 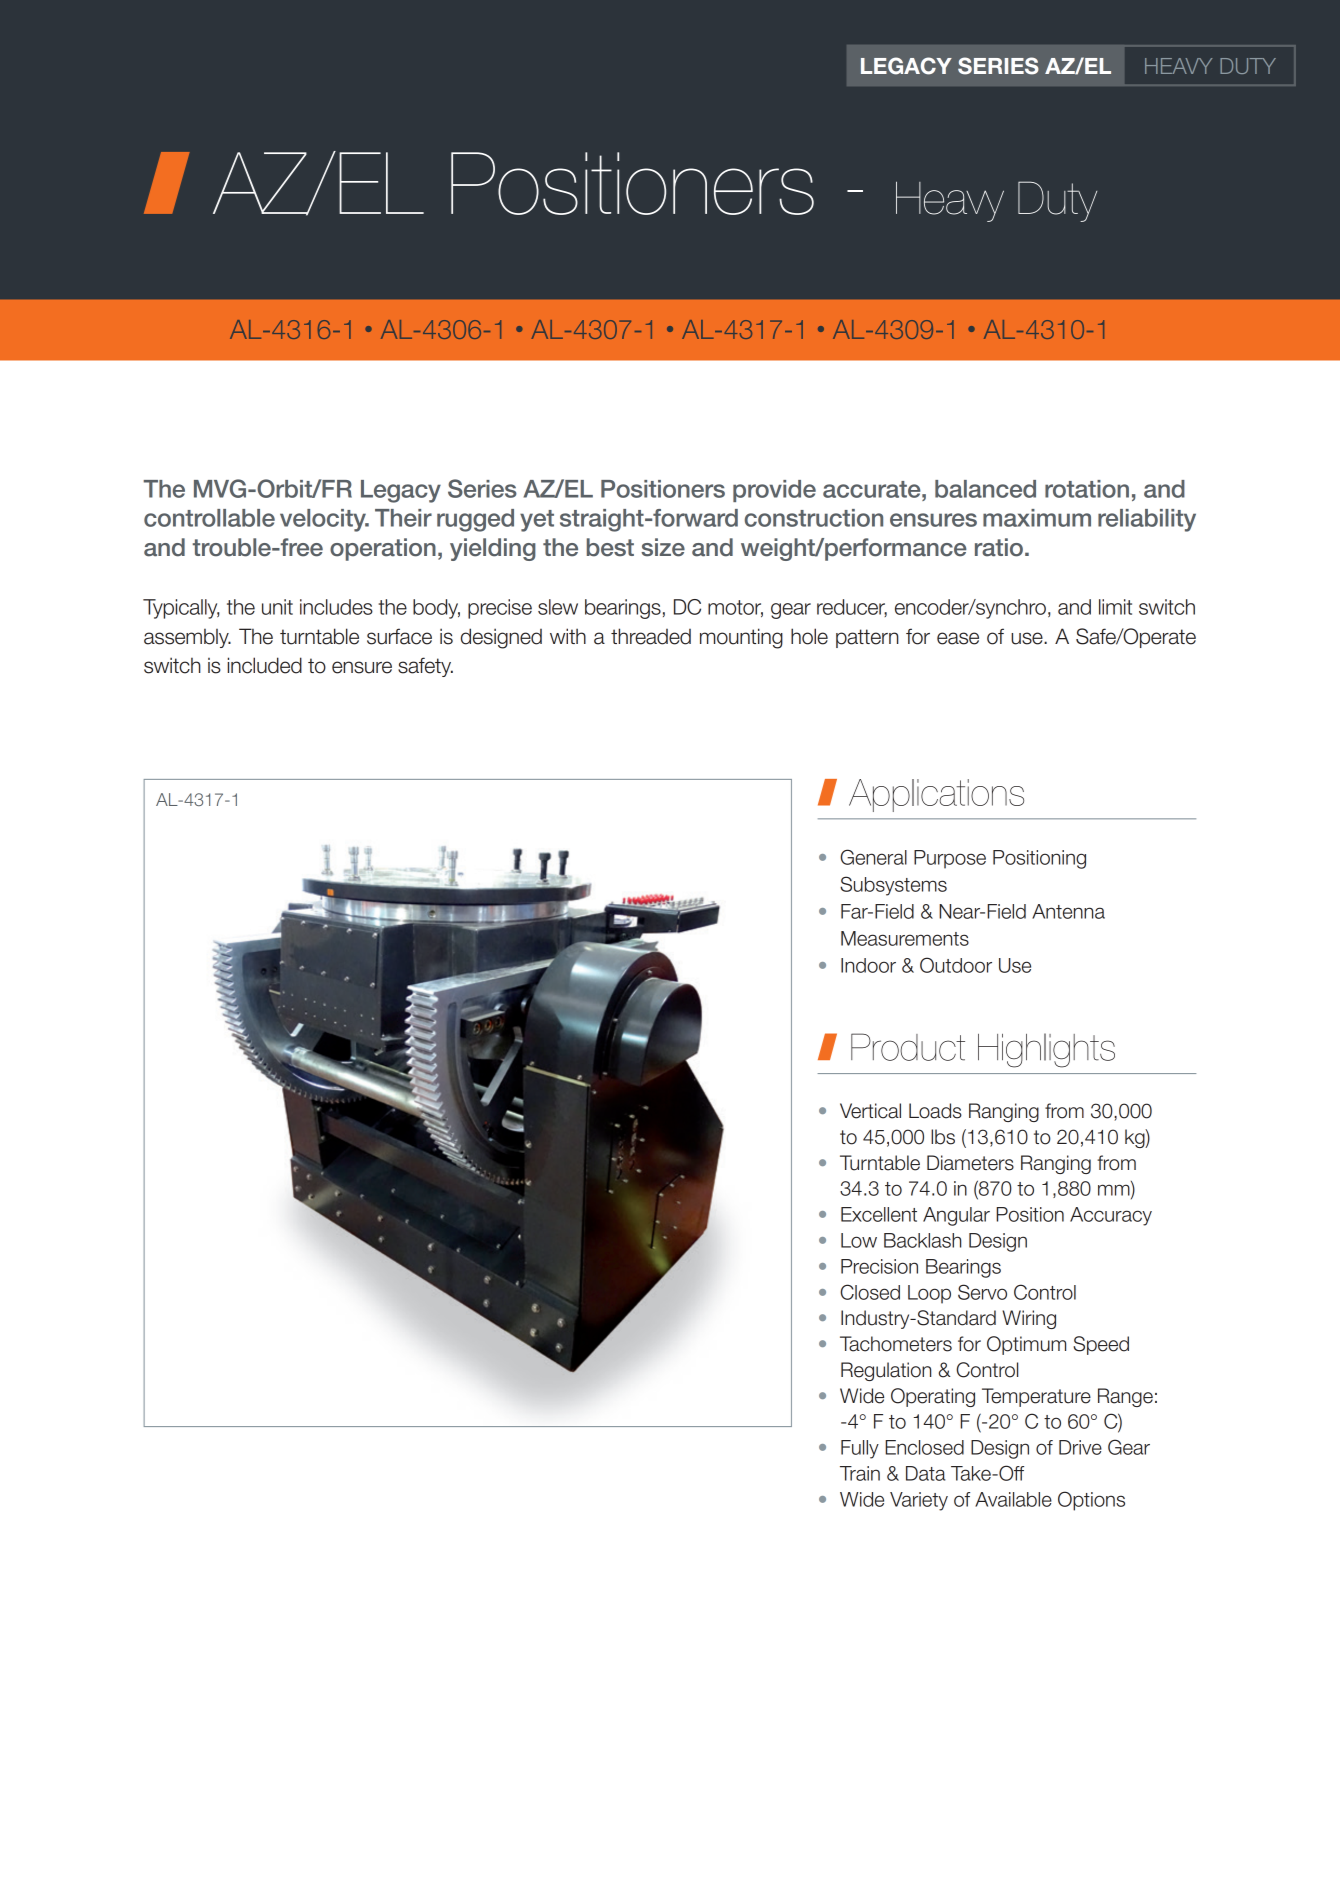 I want to click on Indoor, so click(x=868, y=965).
